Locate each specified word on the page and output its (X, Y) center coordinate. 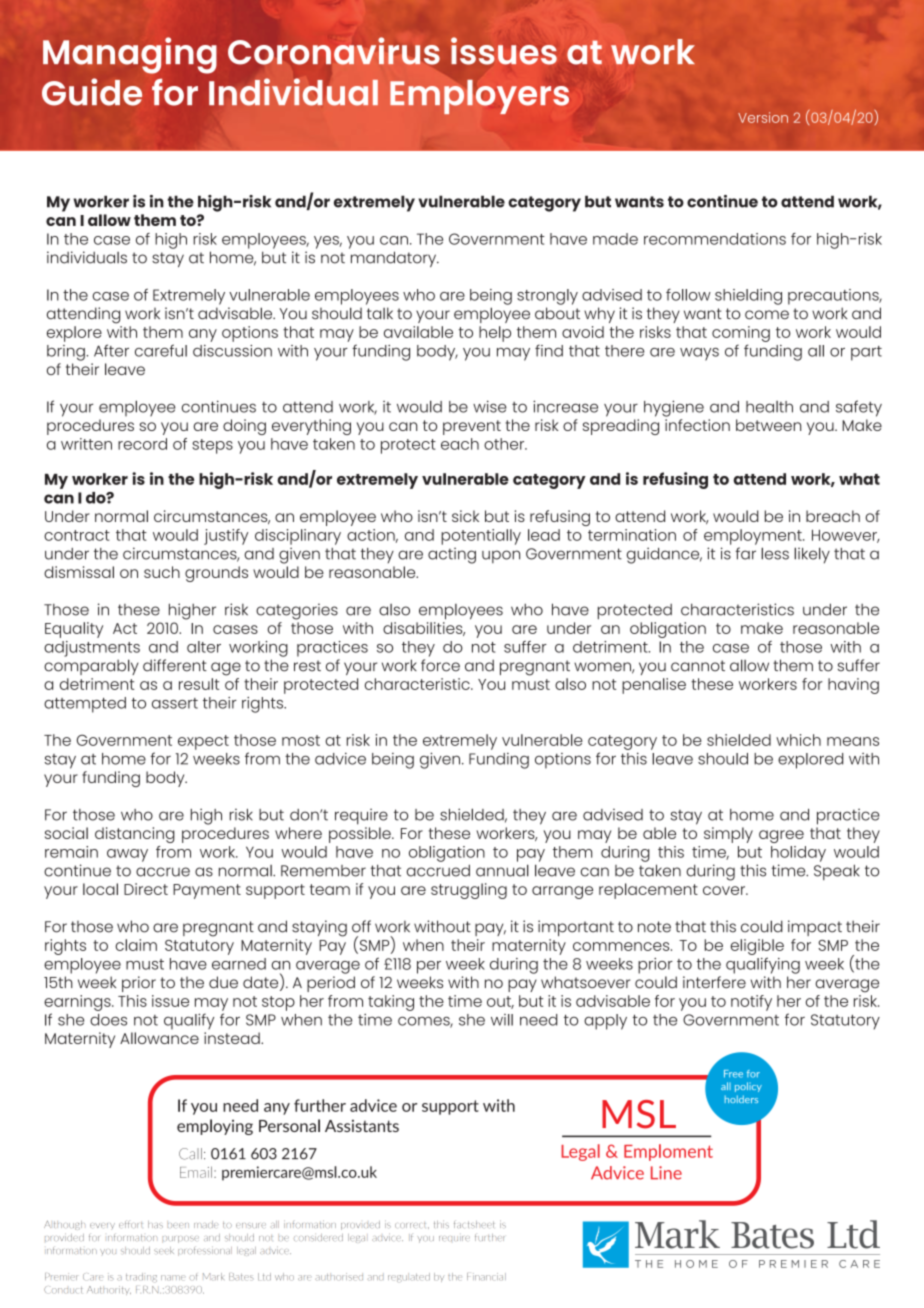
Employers (479, 97)
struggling (469, 891)
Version (763, 117)
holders (741, 1099)
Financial (486, 1276)
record (142, 444)
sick (465, 516)
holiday (798, 854)
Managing (130, 55)
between (768, 425)
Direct (146, 889)
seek (164, 1250)
